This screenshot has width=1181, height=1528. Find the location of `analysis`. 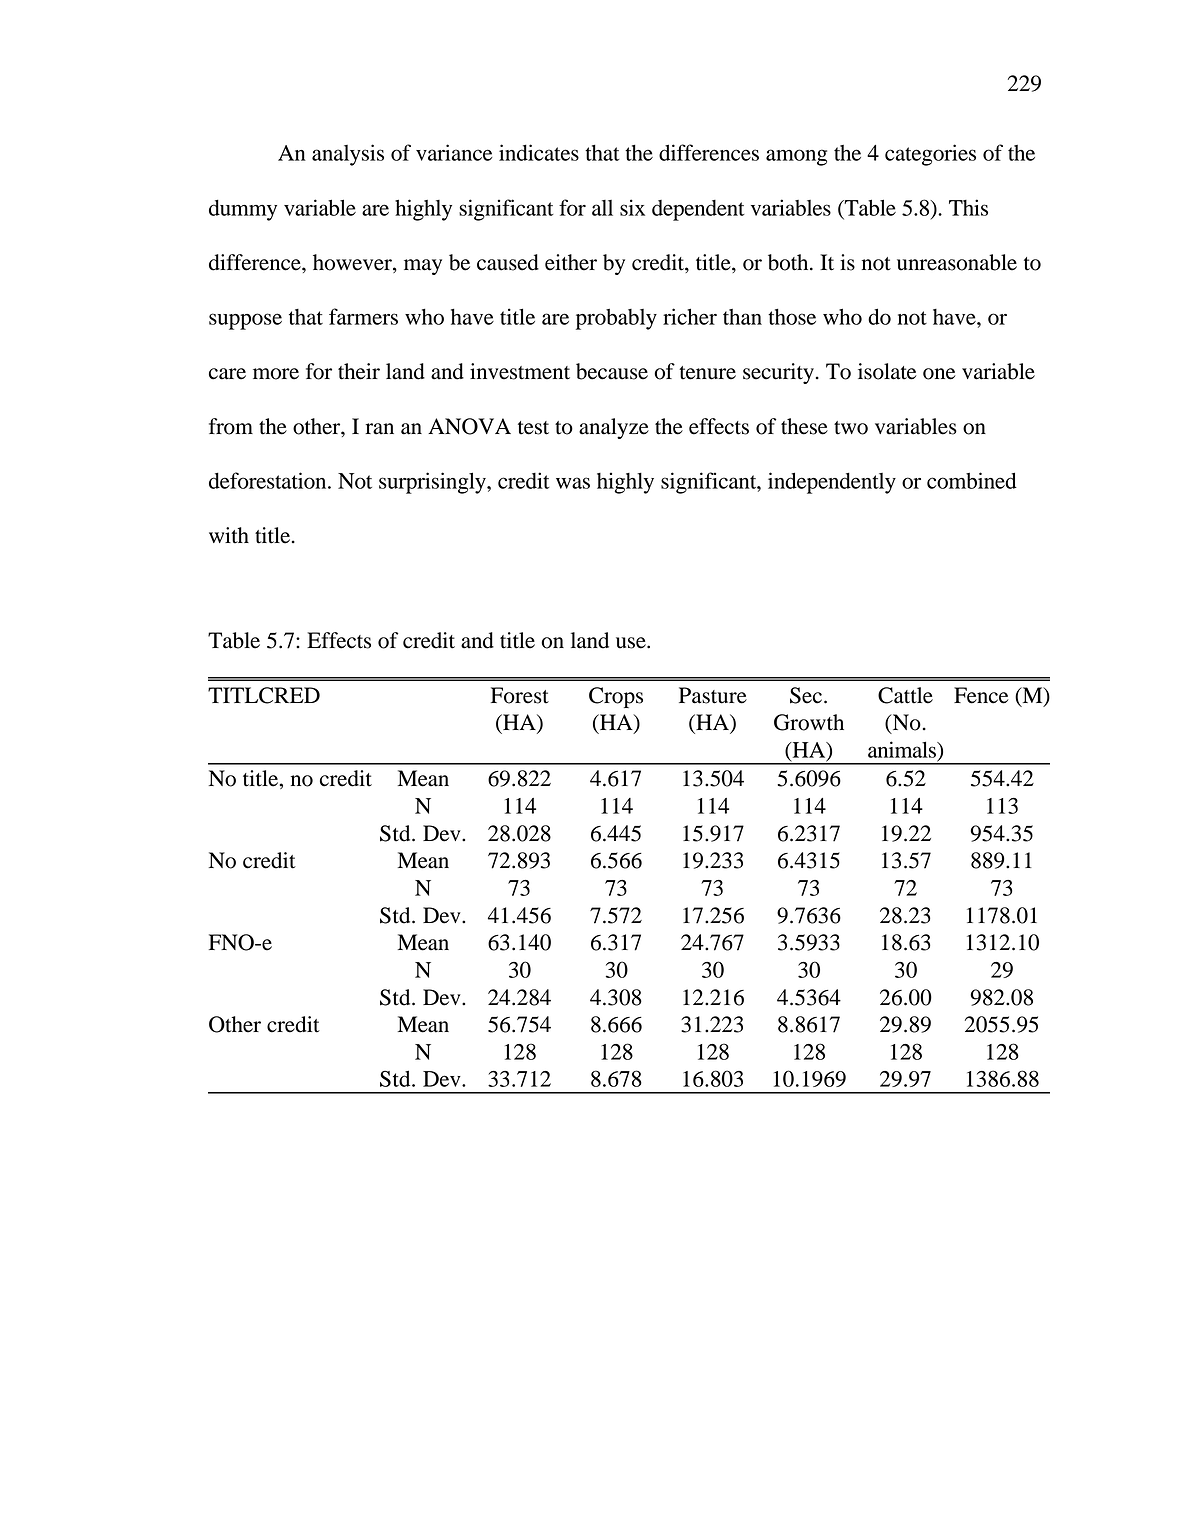

analysis is located at coordinates (348, 155).
